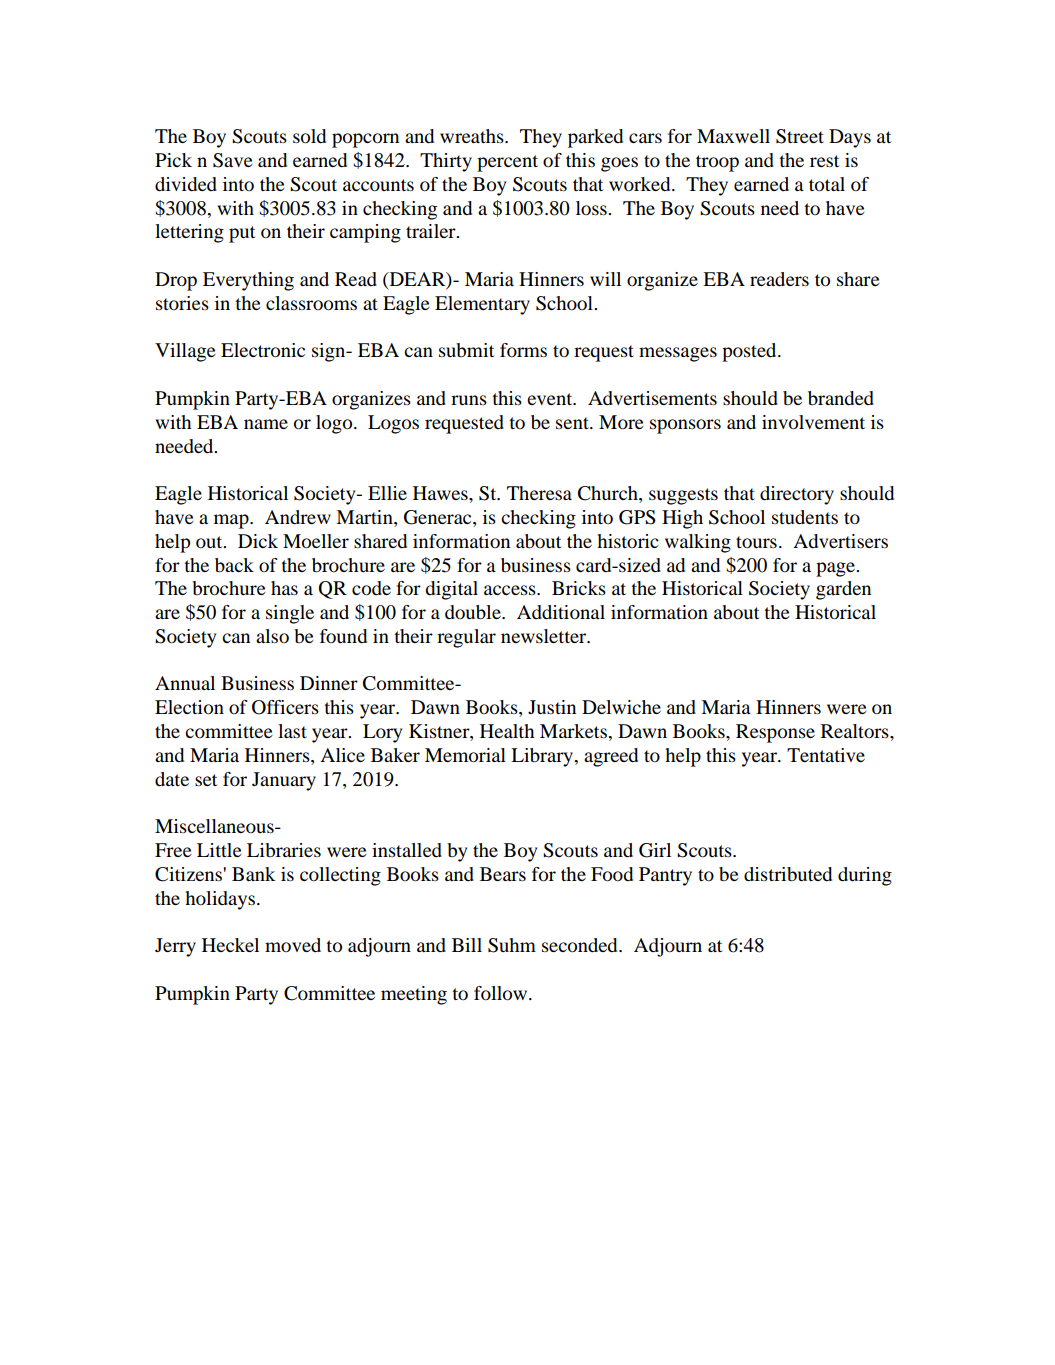 The image size is (1055, 1365). What do you see at coordinates (293, 945) in the image?
I see `moved` at bounding box center [293, 945].
